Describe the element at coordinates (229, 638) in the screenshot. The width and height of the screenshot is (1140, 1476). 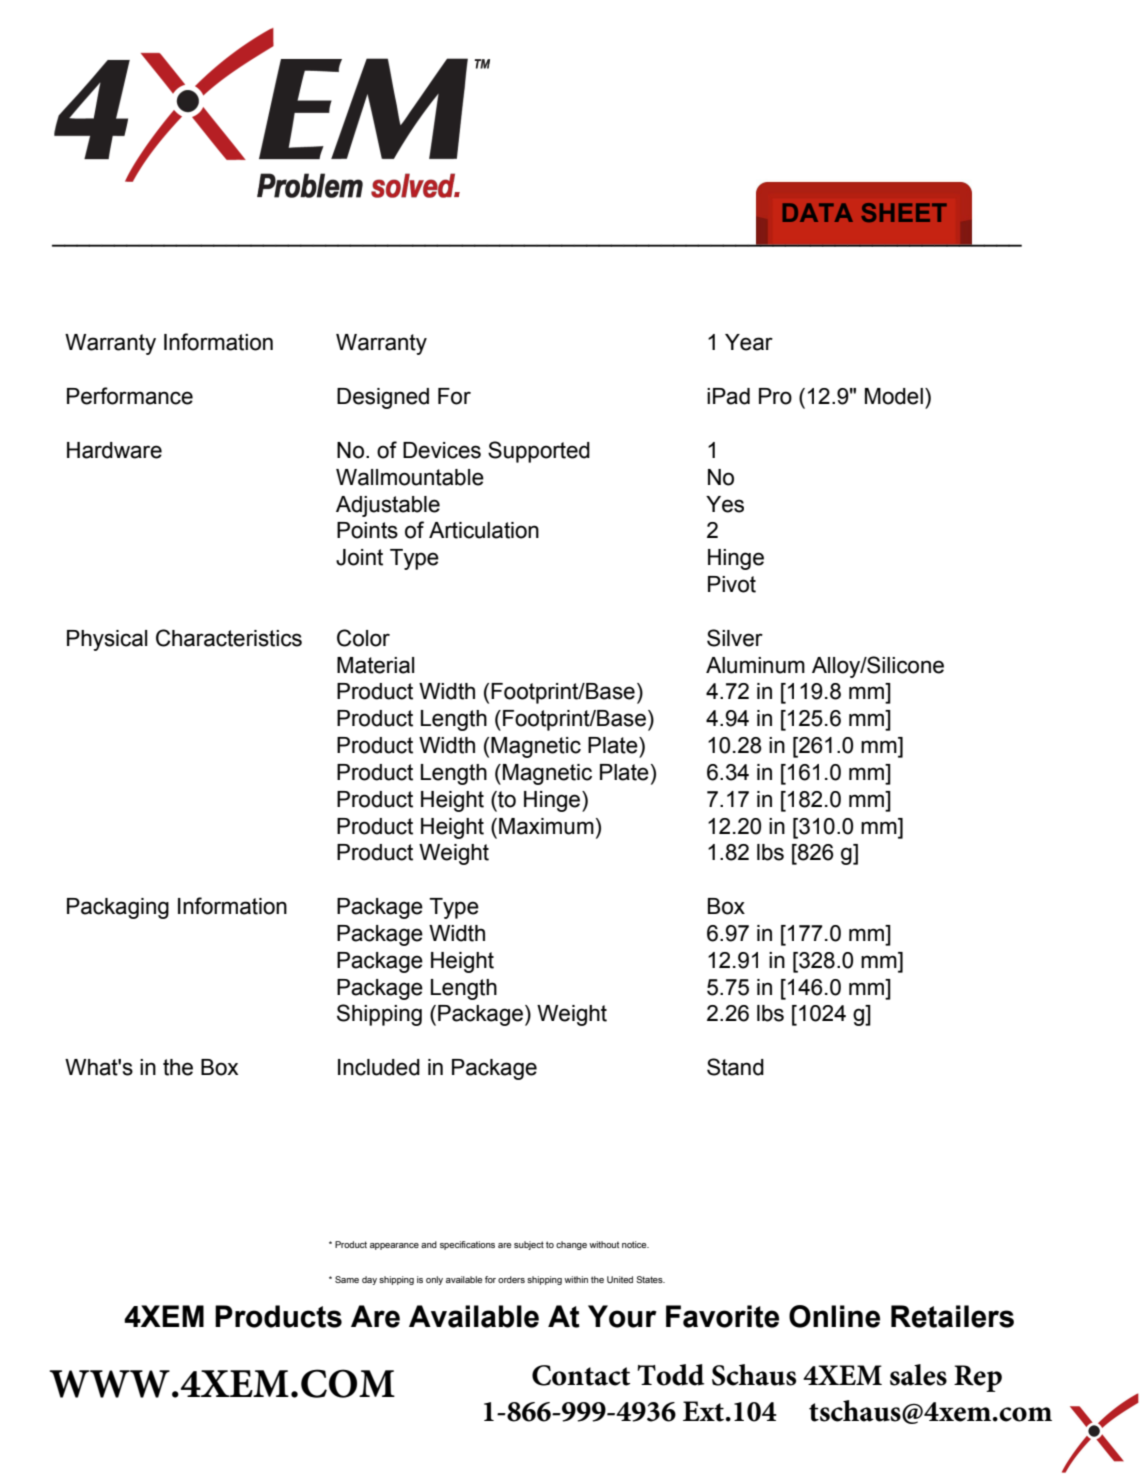
I see `Characteristics` at that location.
